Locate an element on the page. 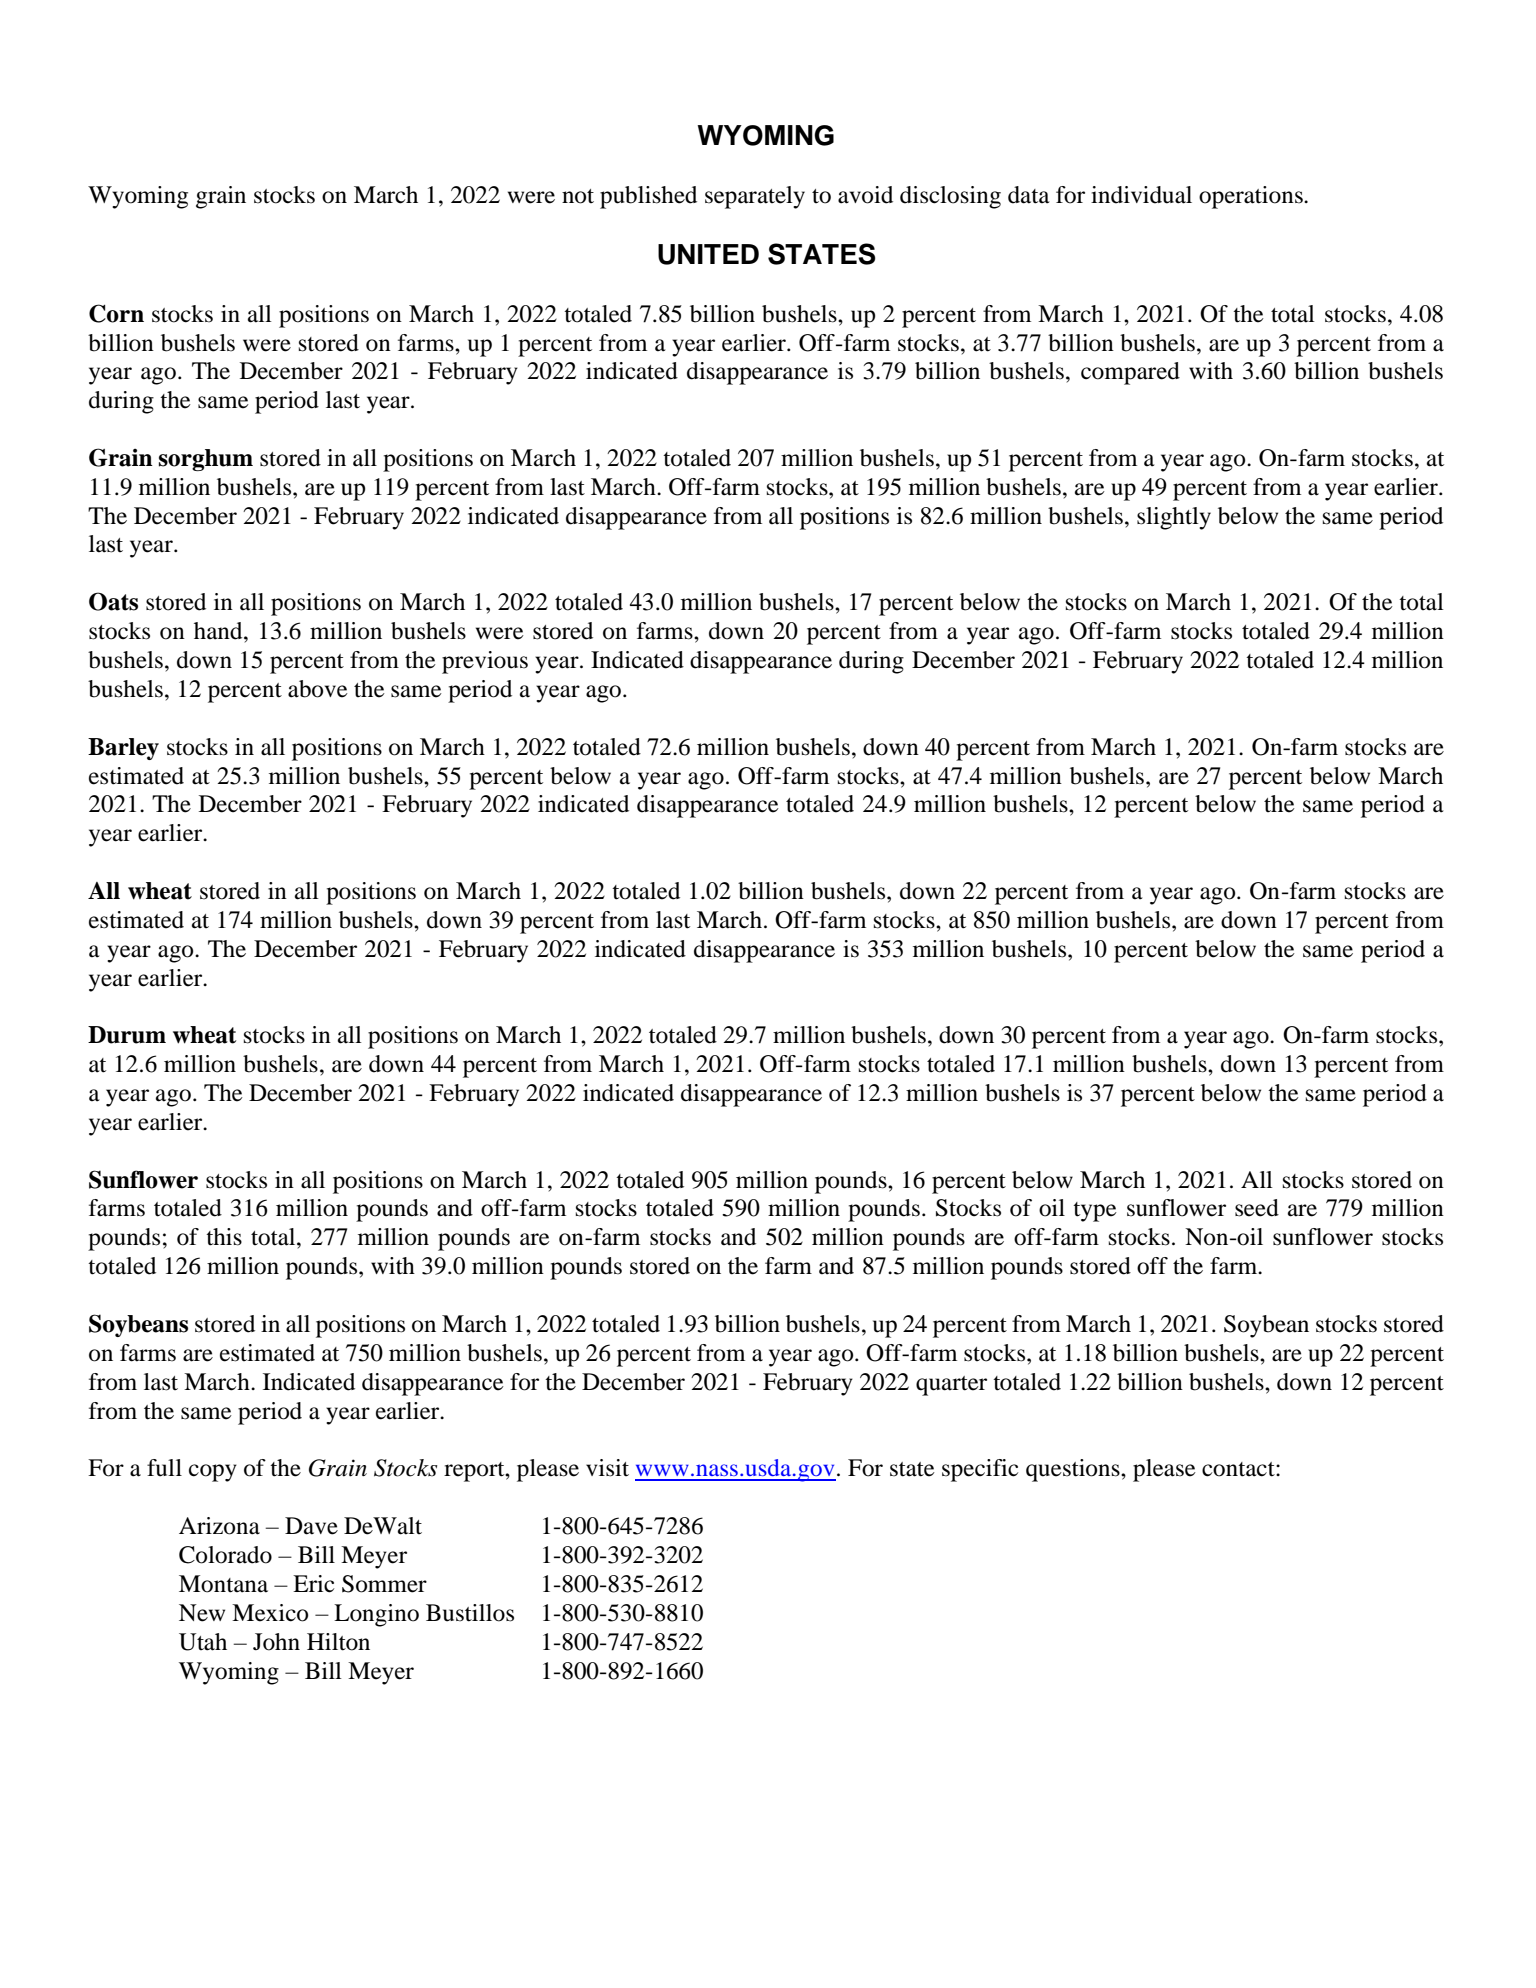 This page has height=1988, width=1536. individual is located at coordinates (1141, 195).
